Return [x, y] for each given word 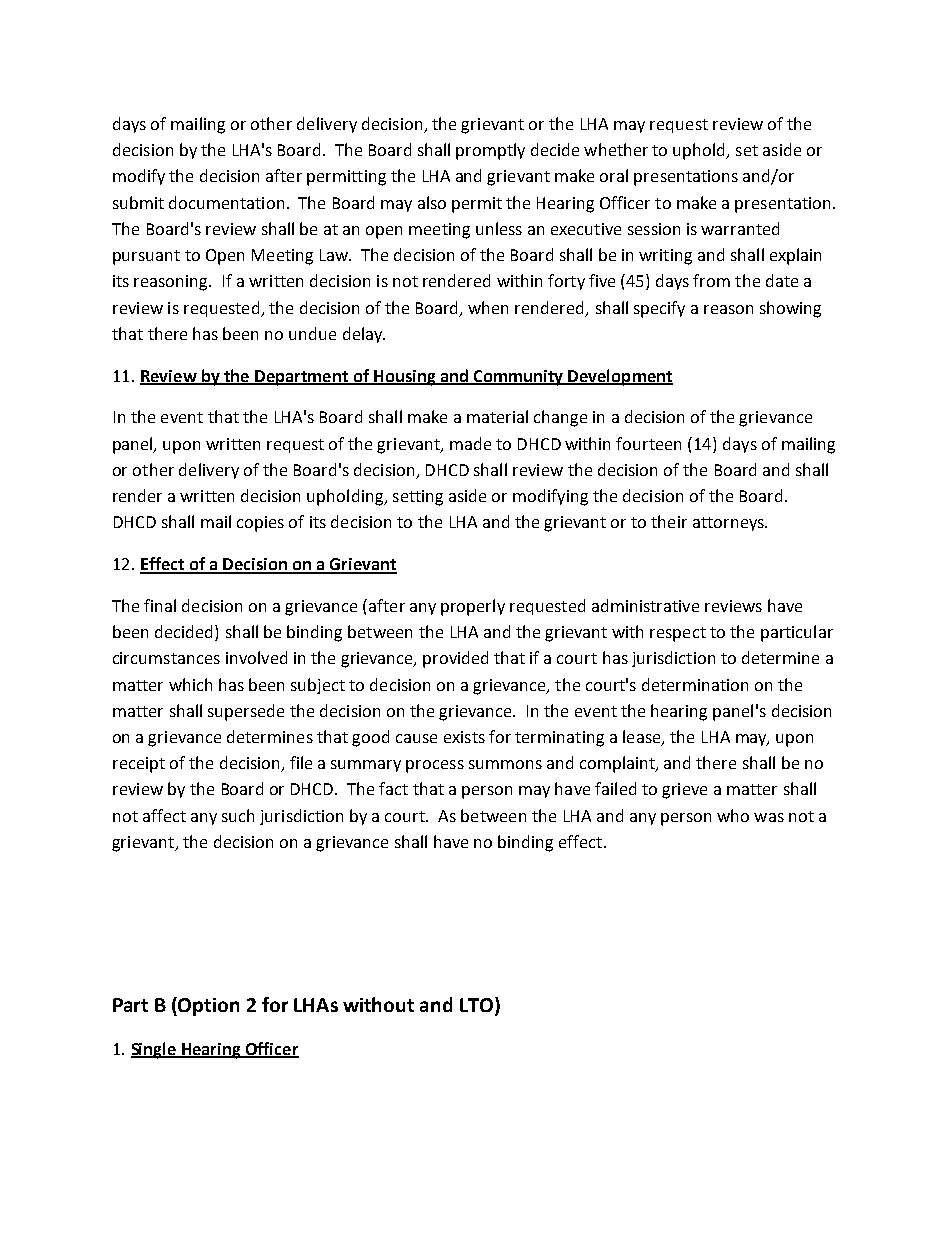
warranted [740, 228]
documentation [226, 202]
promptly [490, 151]
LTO [476, 1005]
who [733, 815]
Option [208, 1007]
